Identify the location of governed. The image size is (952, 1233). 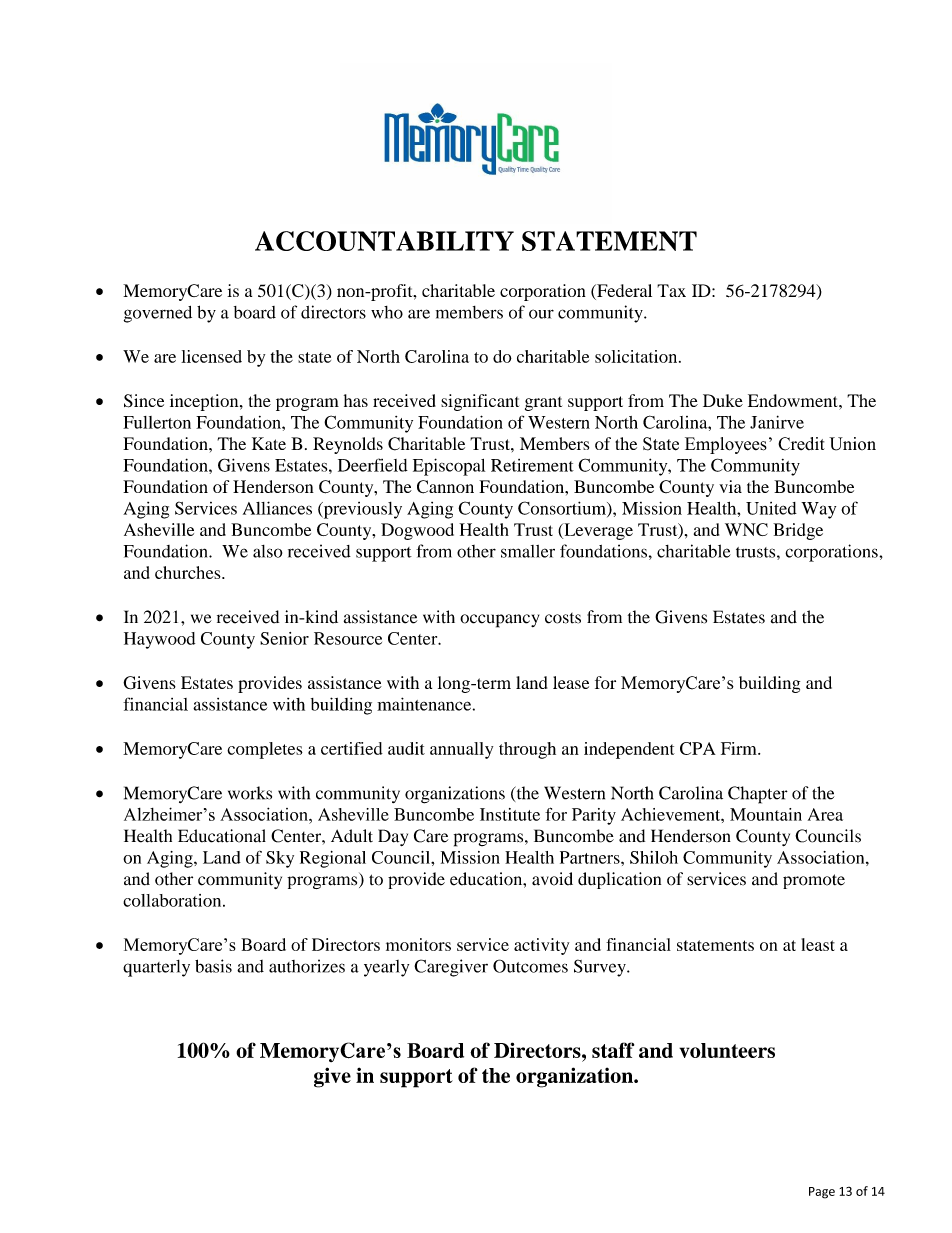
(158, 314).
